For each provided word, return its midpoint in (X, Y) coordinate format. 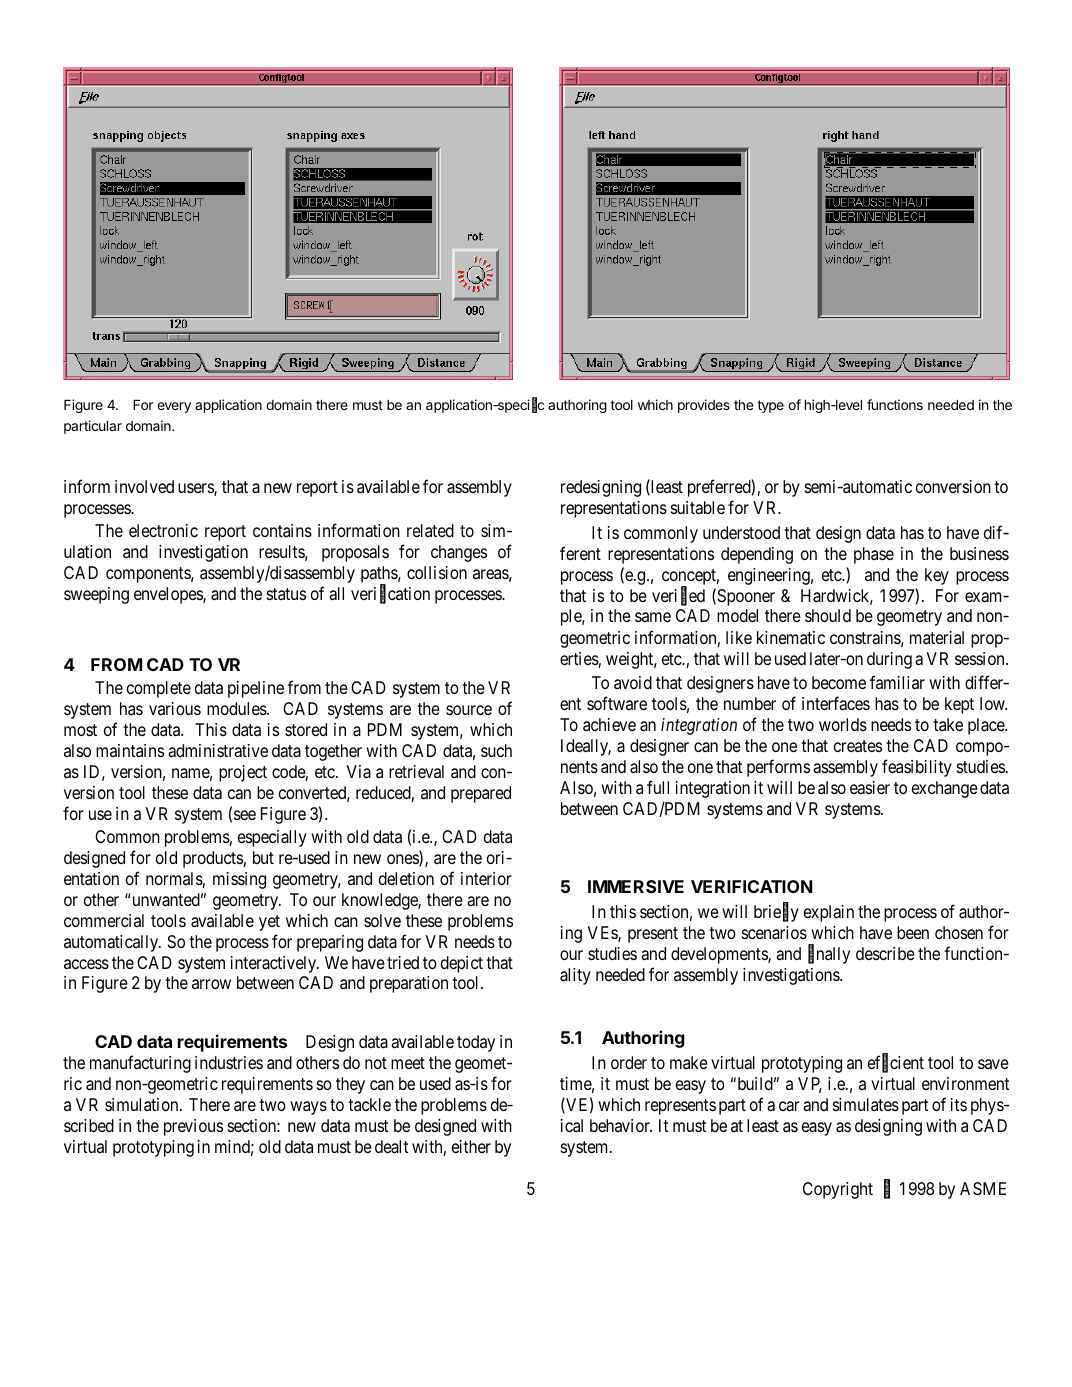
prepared (481, 794)
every (174, 407)
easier (870, 788)
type (770, 406)
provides (704, 406)
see (245, 815)
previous (193, 1127)
